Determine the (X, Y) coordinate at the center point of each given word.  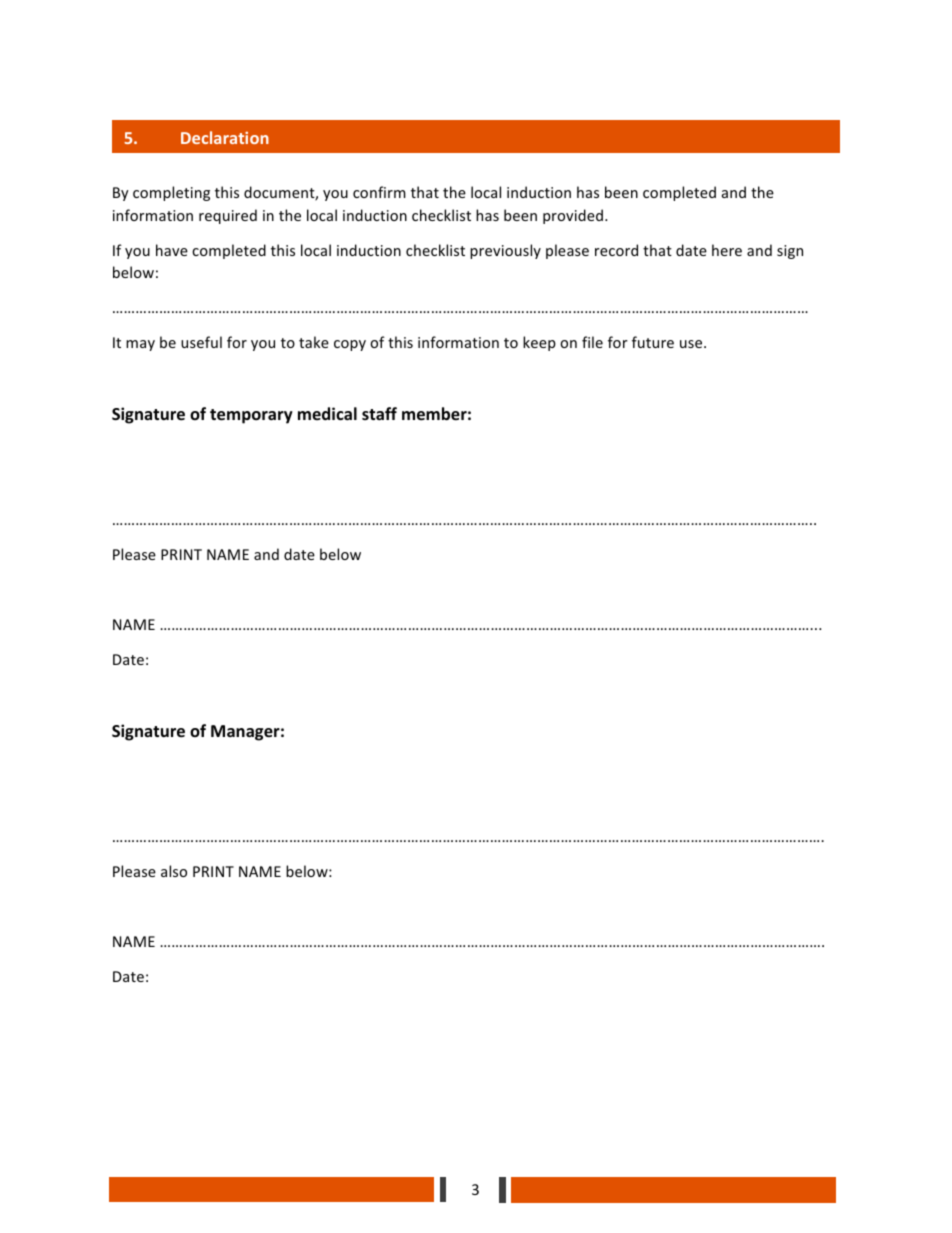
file (592, 342)
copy (350, 345)
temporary (251, 416)
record (616, 250)
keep (539, 343)
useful (201, 342)
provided (573, 216)
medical (327, 413)
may (140, 345)
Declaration (225, 137)
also (174, 871)
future (653, 342)
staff (379, 413)
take (314, 342)
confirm (379, 192)
